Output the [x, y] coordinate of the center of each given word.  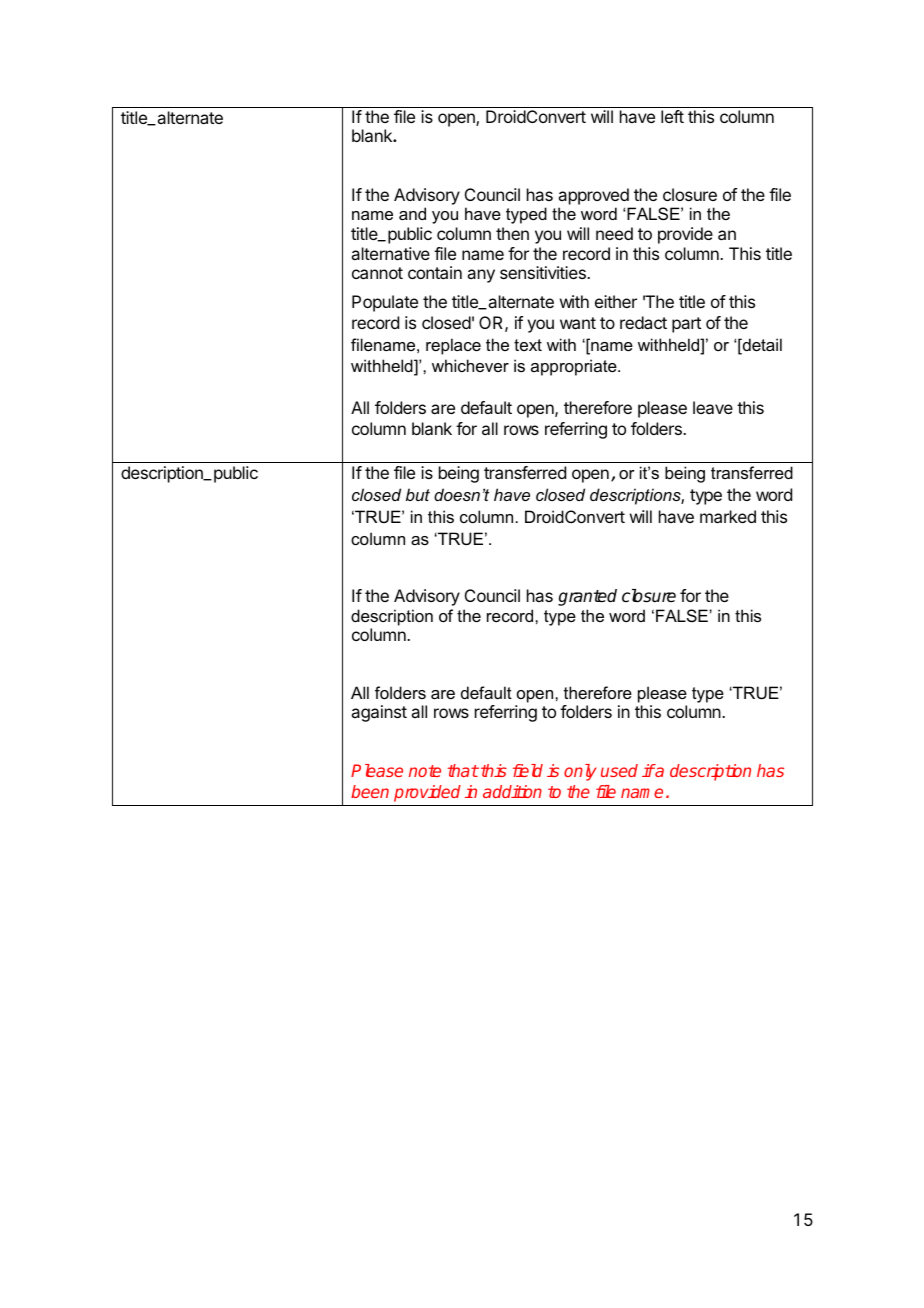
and [412, 213]
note [425, 771]
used [619, 770]
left [672, 116]
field [528, 770]
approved [593, 196]
